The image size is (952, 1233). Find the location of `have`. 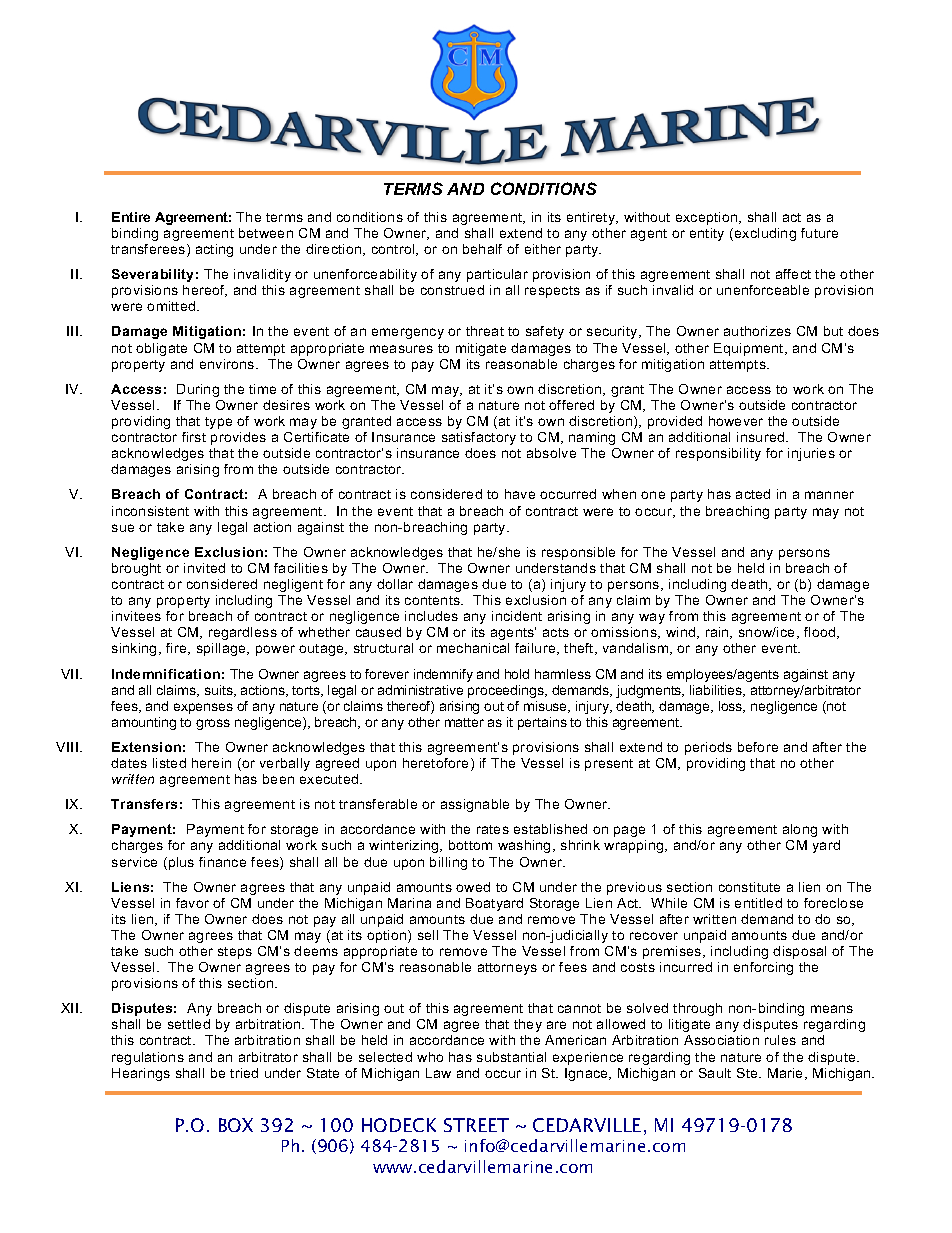

have is located at coordinates (520, 494).
